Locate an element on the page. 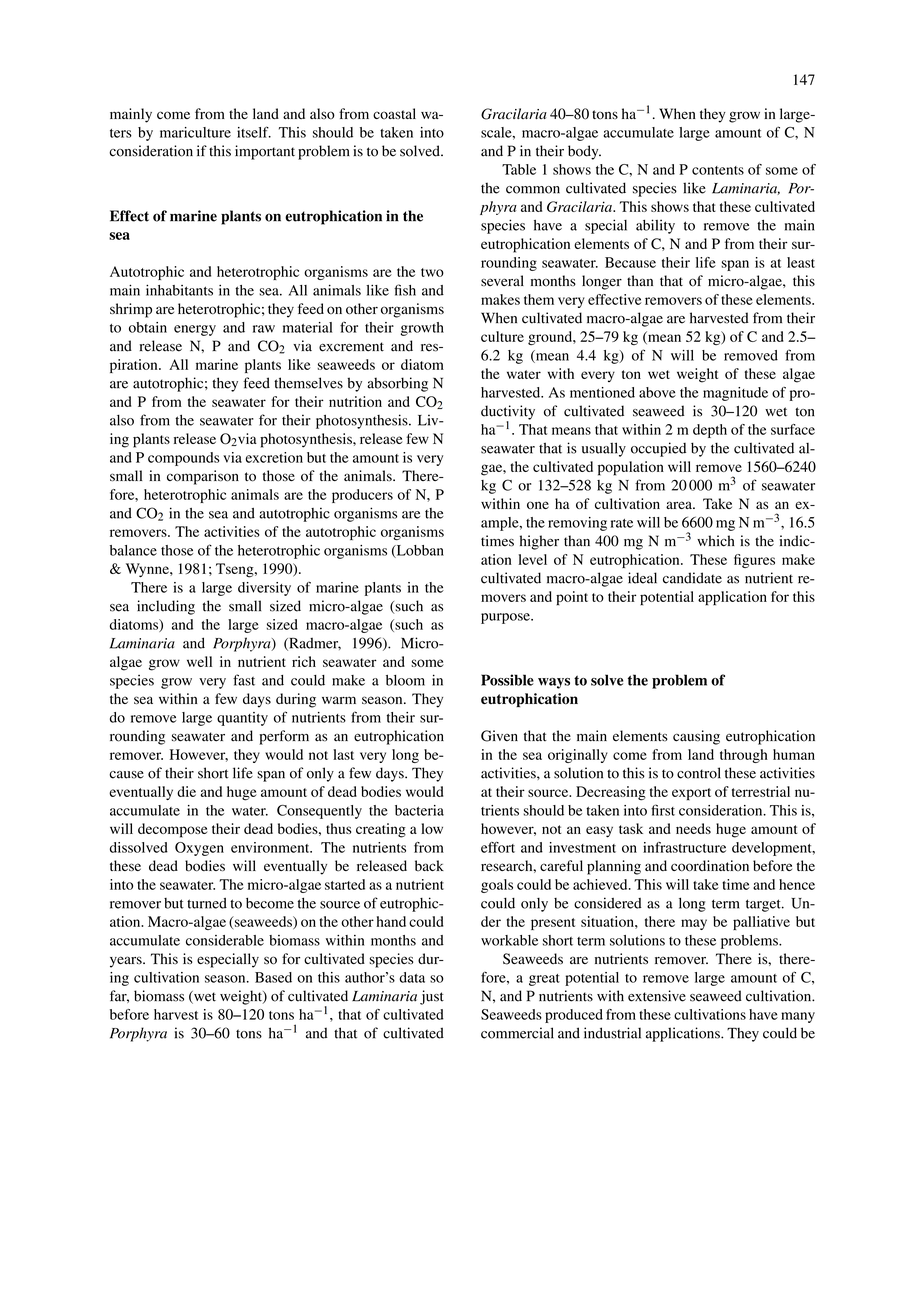  which is located at coordinates (716, 541).
